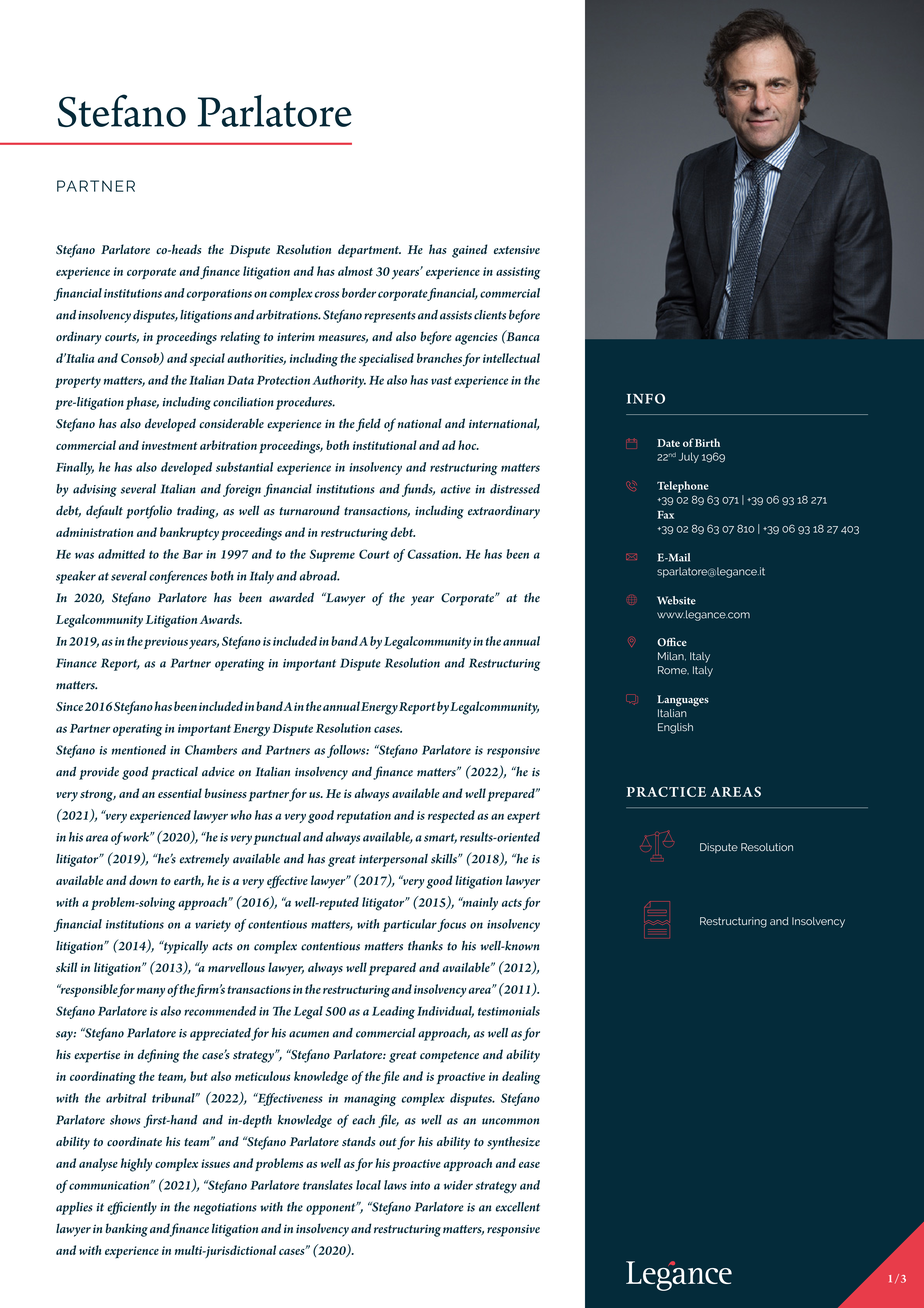  What do you see at coordinates (364, 817) in the screenshot?
I see `reputation` at bounding box center [364, 817].
